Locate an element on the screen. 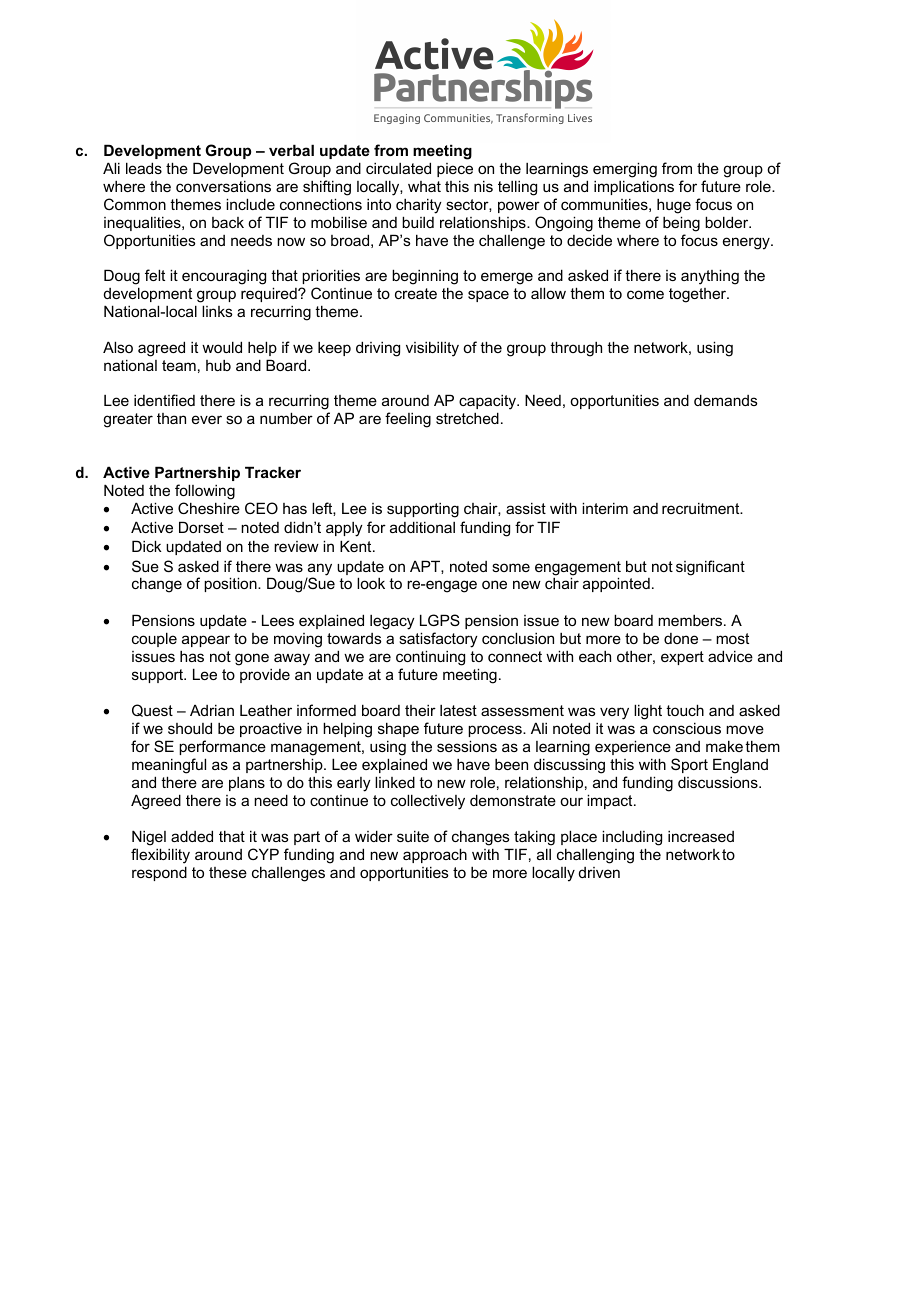 The image size is (924, 1308). approach is located at coordinates (435, 855).
